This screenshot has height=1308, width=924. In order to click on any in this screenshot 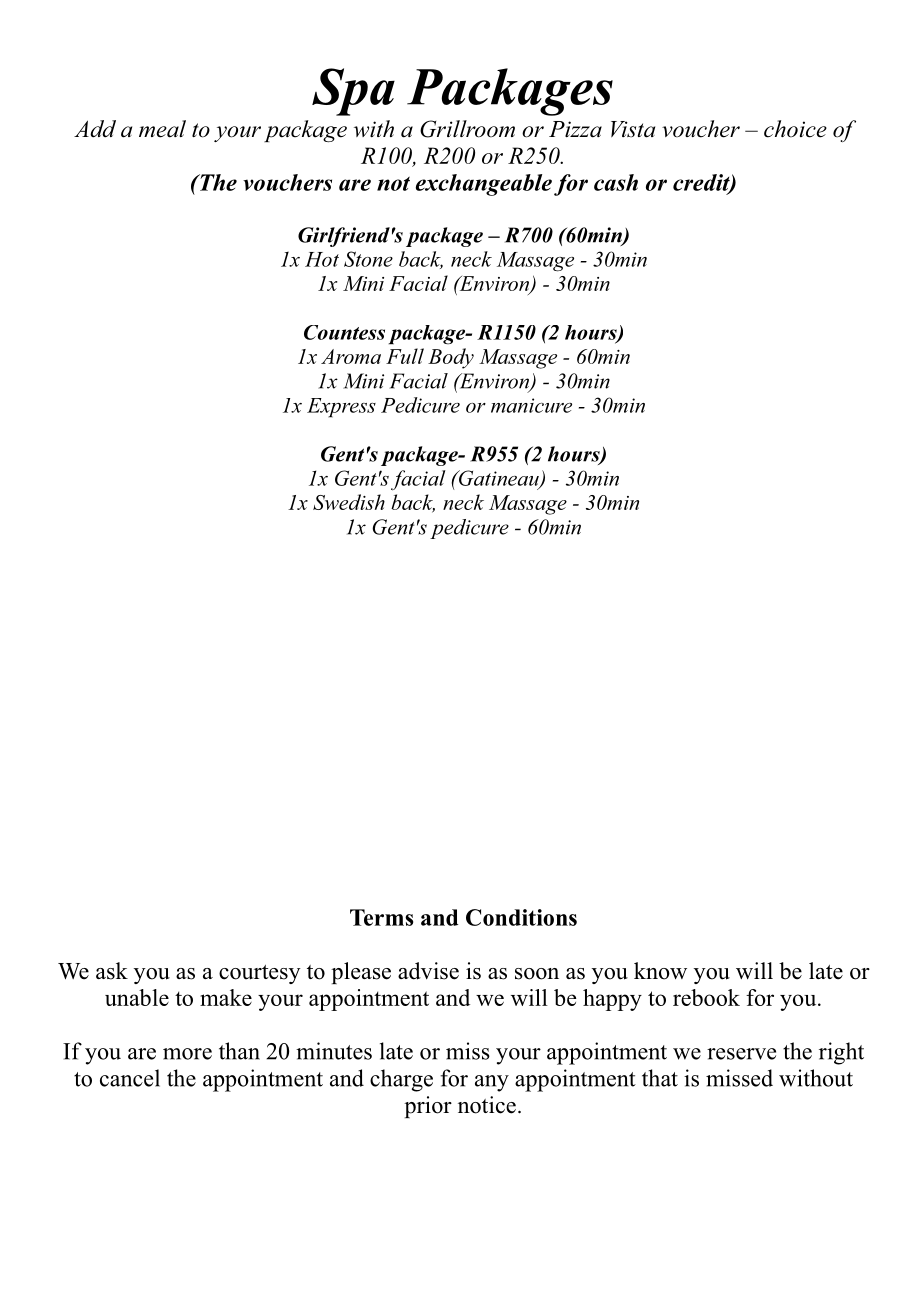, I will do `click(492, 1083)`.
